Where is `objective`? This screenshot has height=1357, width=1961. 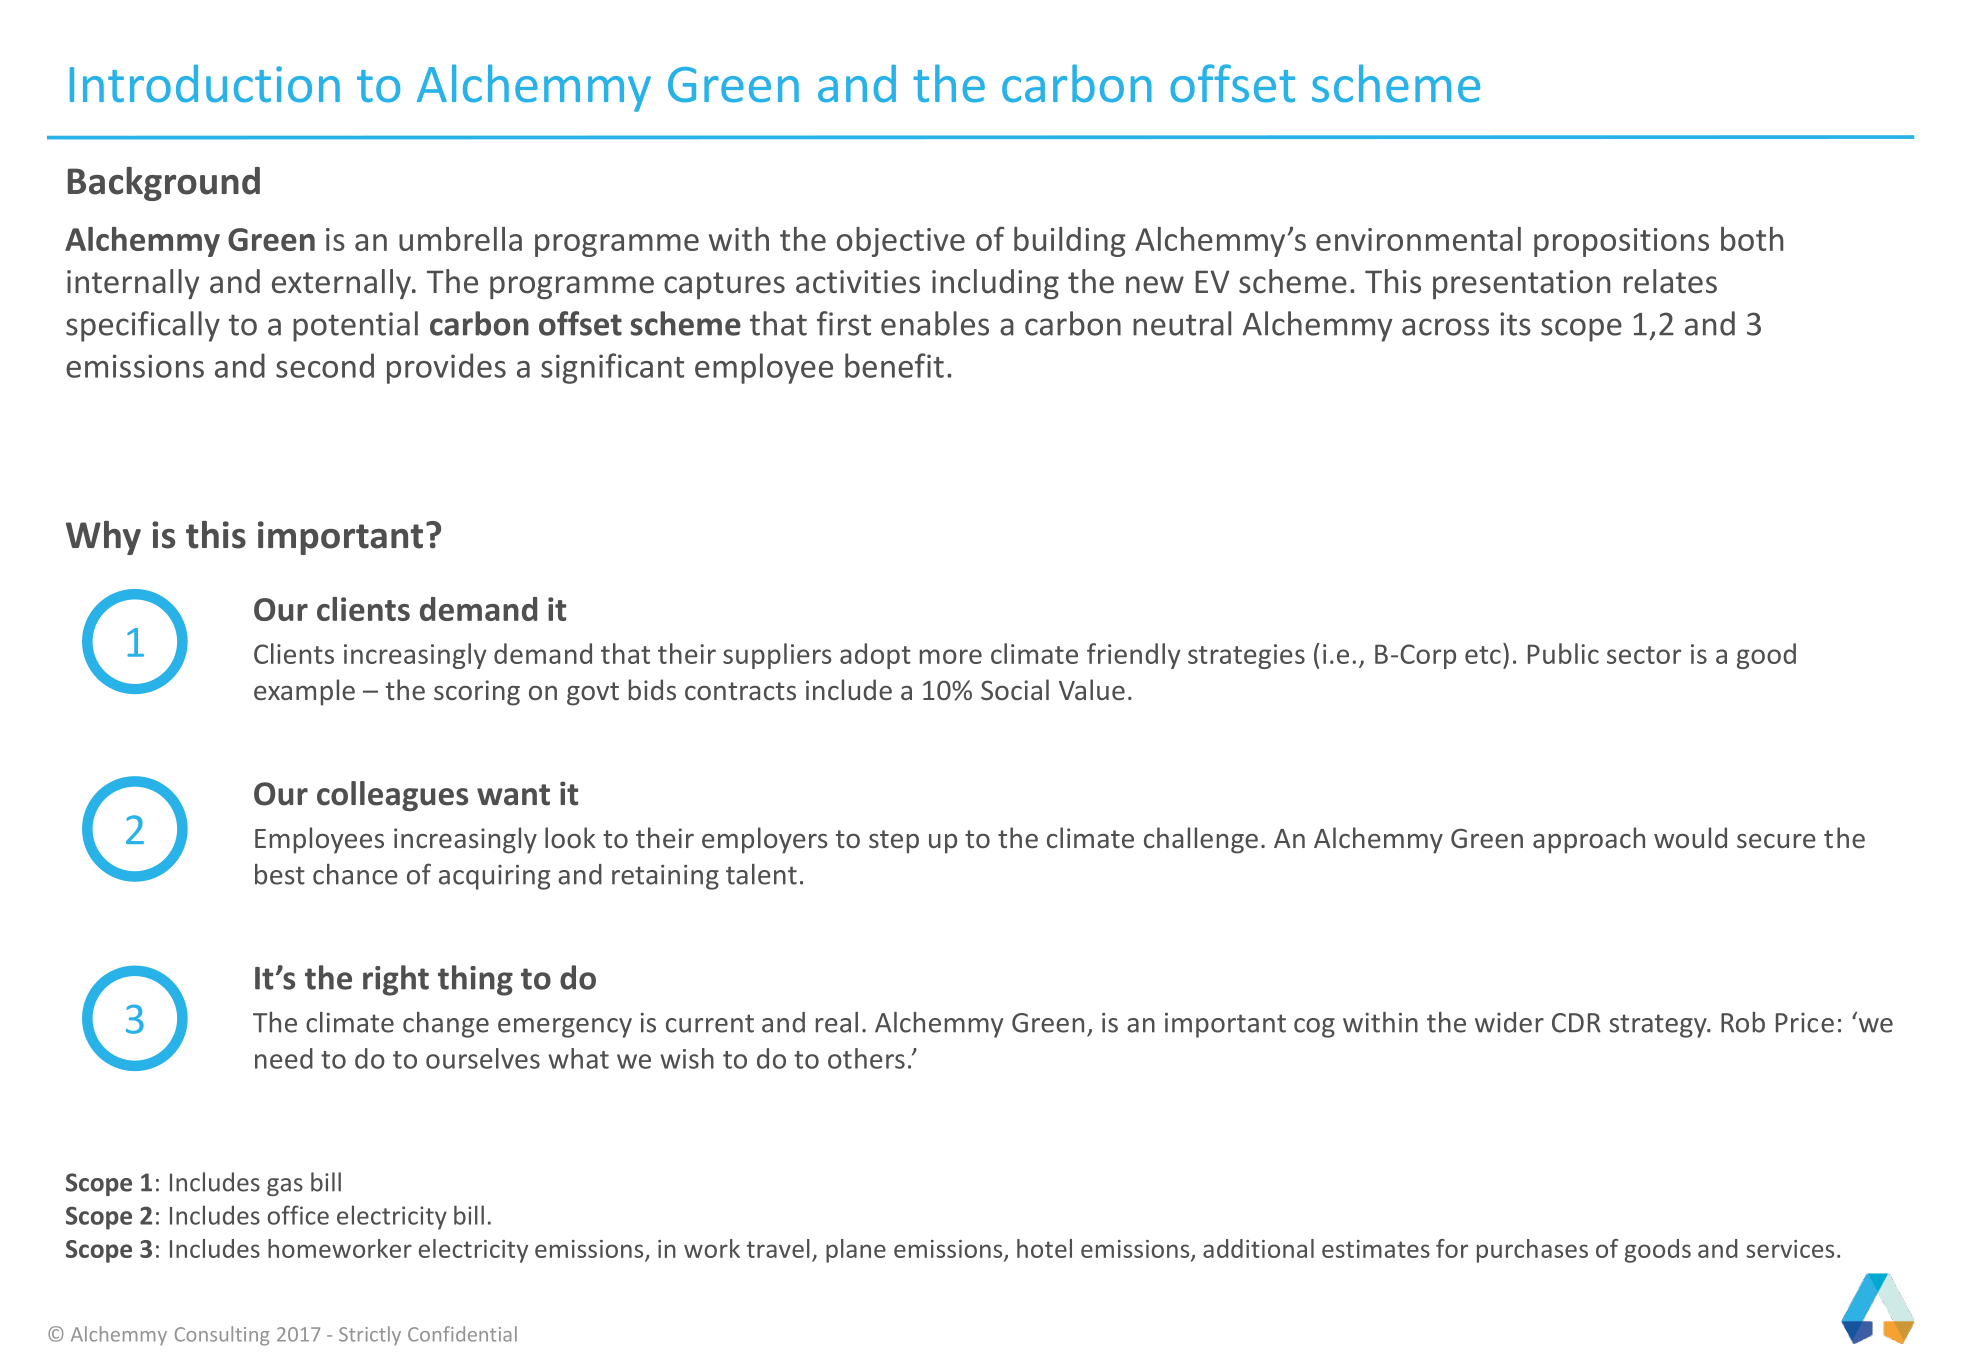 objective is located at coordinates (901, 242).
